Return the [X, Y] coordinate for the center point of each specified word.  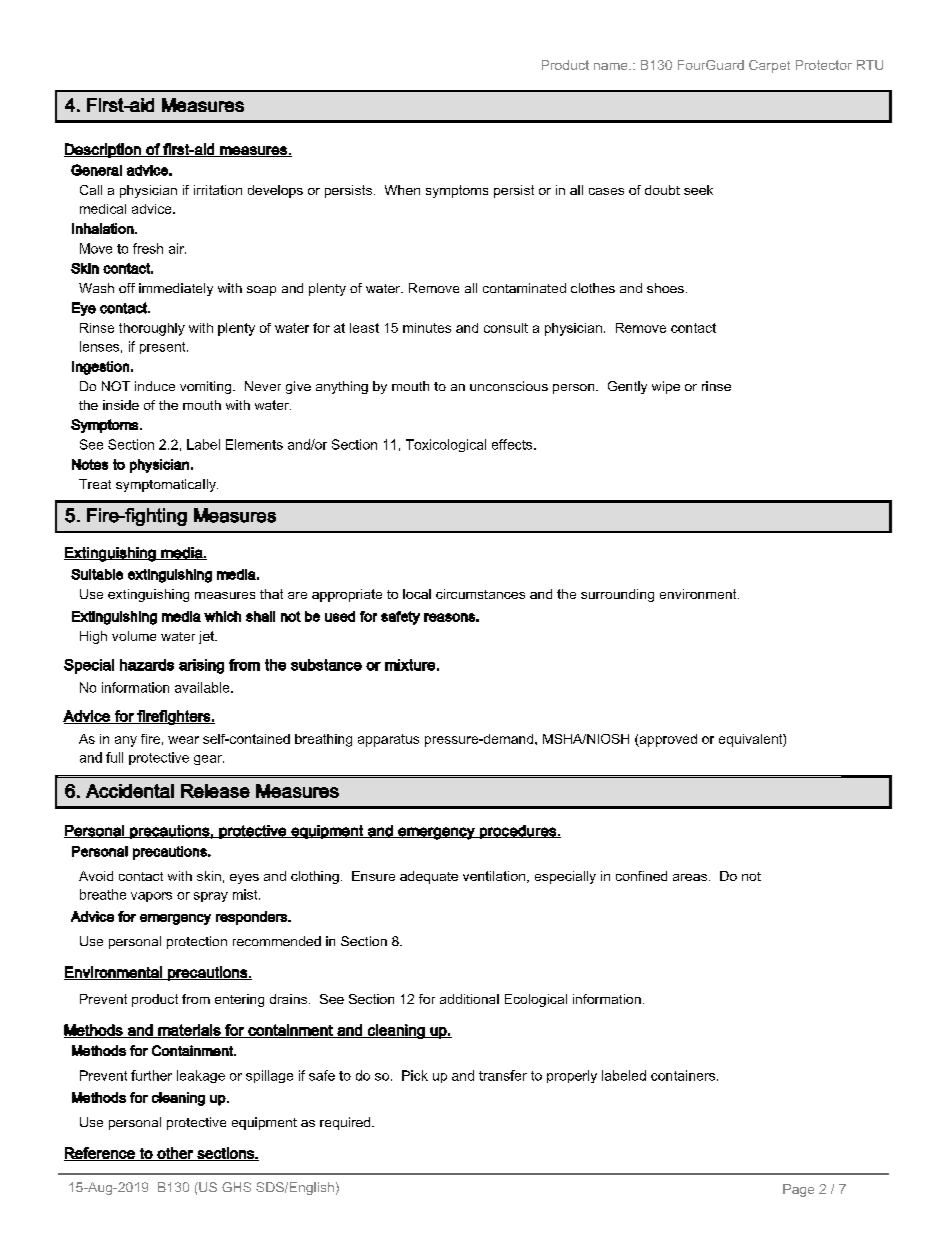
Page [798, 1190]
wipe [666, 387]
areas [690, 877]
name [612, 66]
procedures [518, 832]
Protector [824, 65]
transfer [503, 1075]
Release [215, 791]
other [175, 1154]
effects [513, 444]
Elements [254, 444]
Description [103, 150]
